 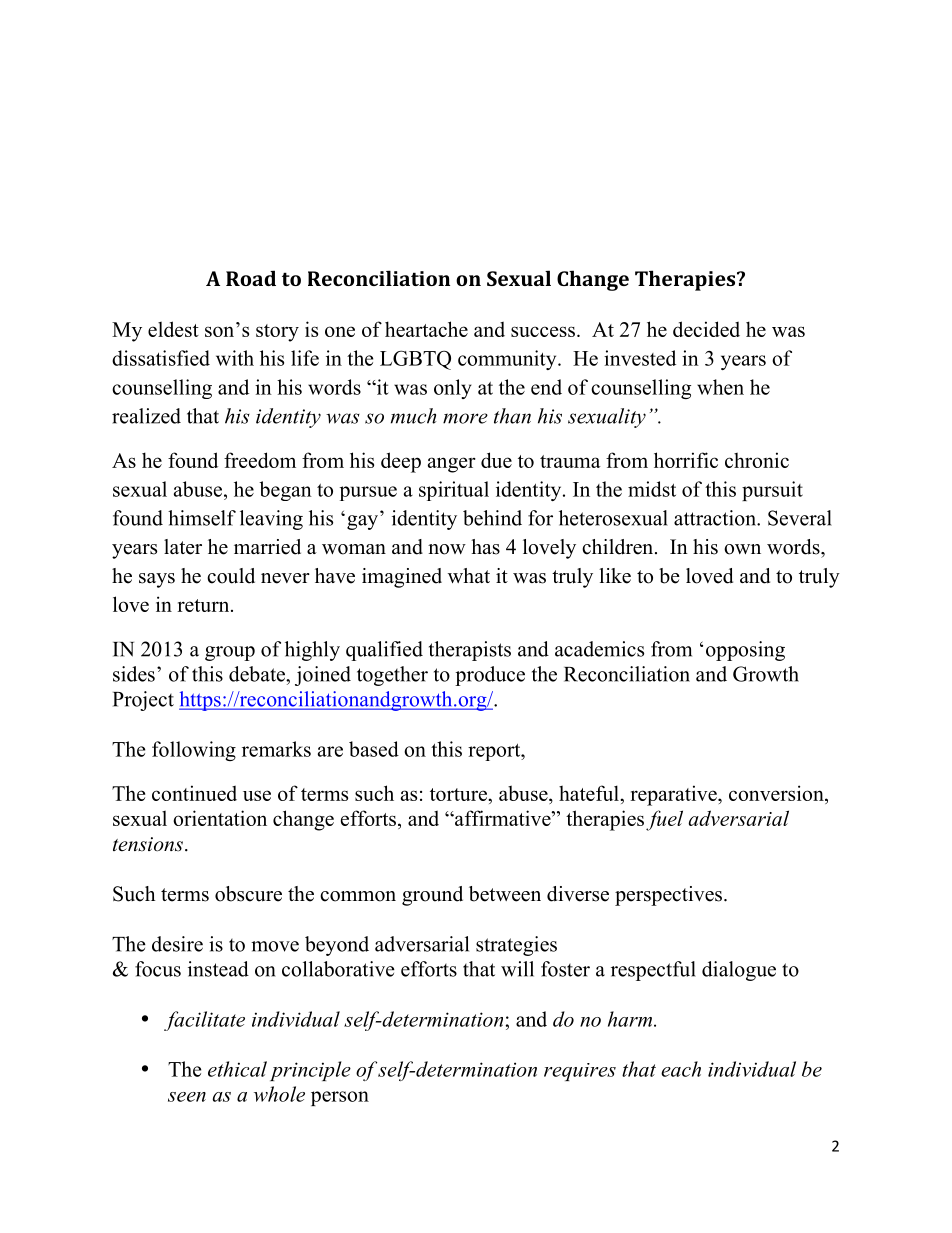 What do you see at coordinates (237, 1069) in the image?
I see `ethical` at bounding box center [237, 1069].
